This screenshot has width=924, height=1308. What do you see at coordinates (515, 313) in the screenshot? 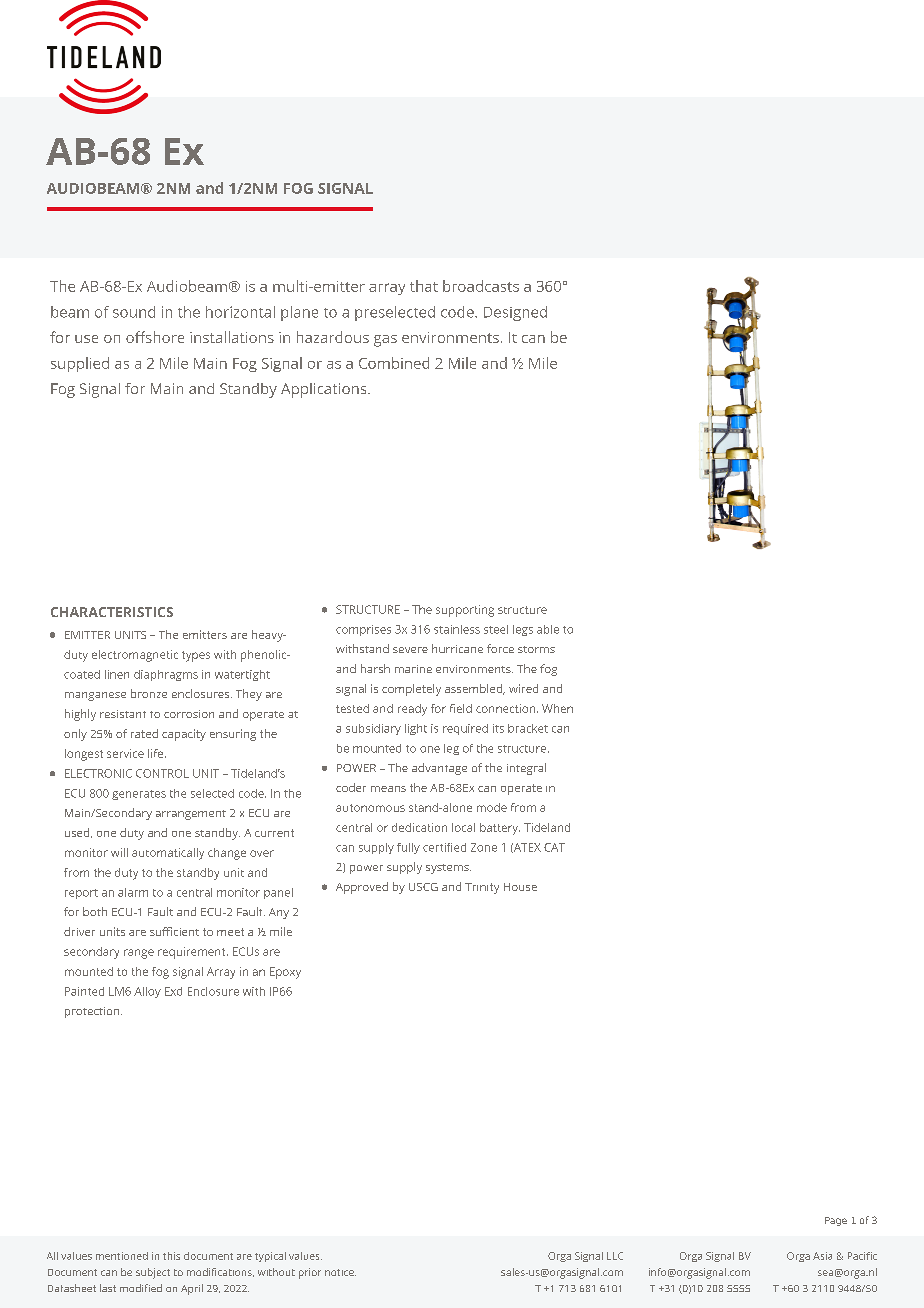
I see `Designed` at bounding box center [515, 313].
